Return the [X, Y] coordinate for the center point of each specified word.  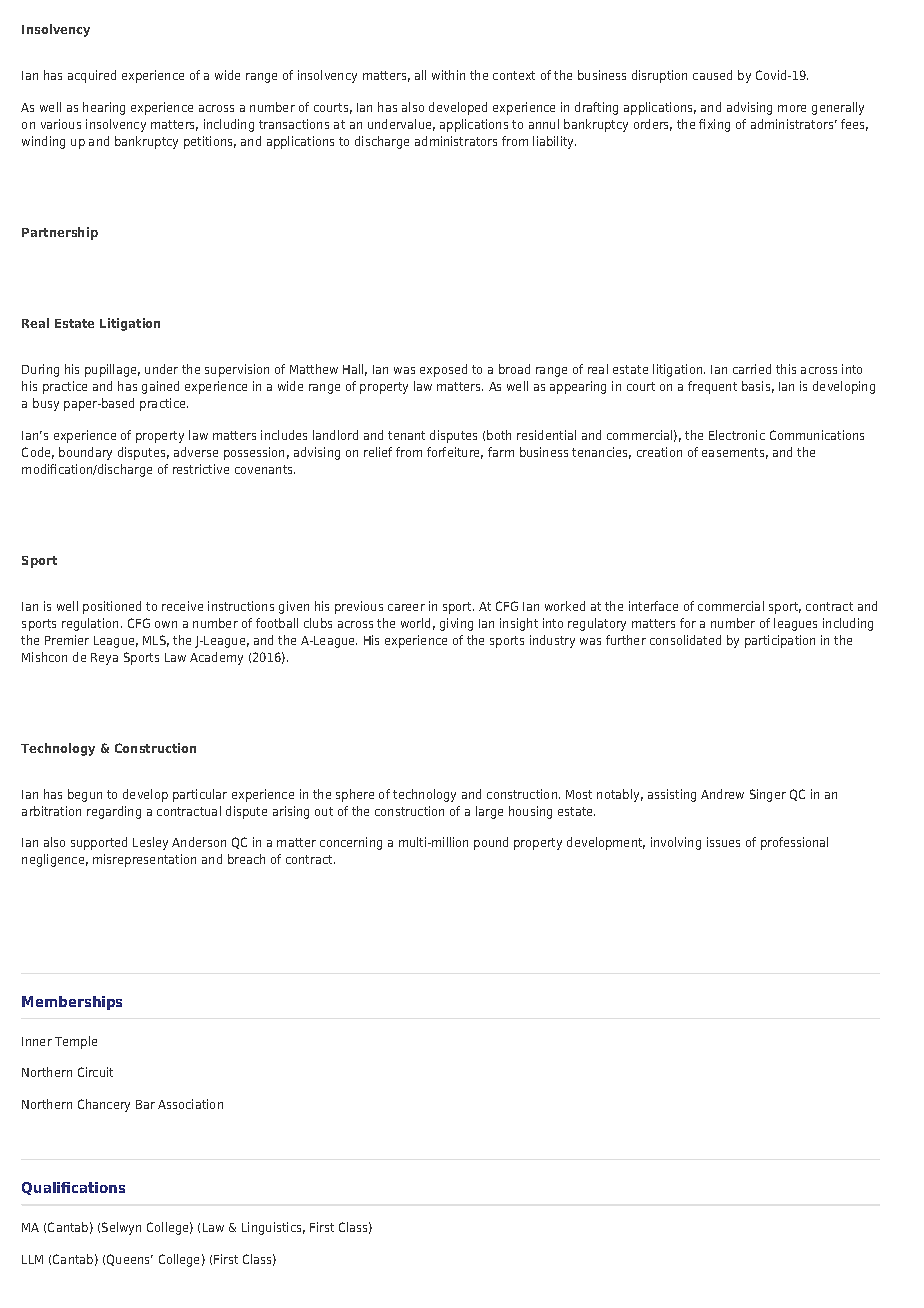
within [448, 75]
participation [780, 641]
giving [456, 624]
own [166, 624]
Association [190, 1104]
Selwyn [121, 1228]
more [792, 108]
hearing [104, 108]
